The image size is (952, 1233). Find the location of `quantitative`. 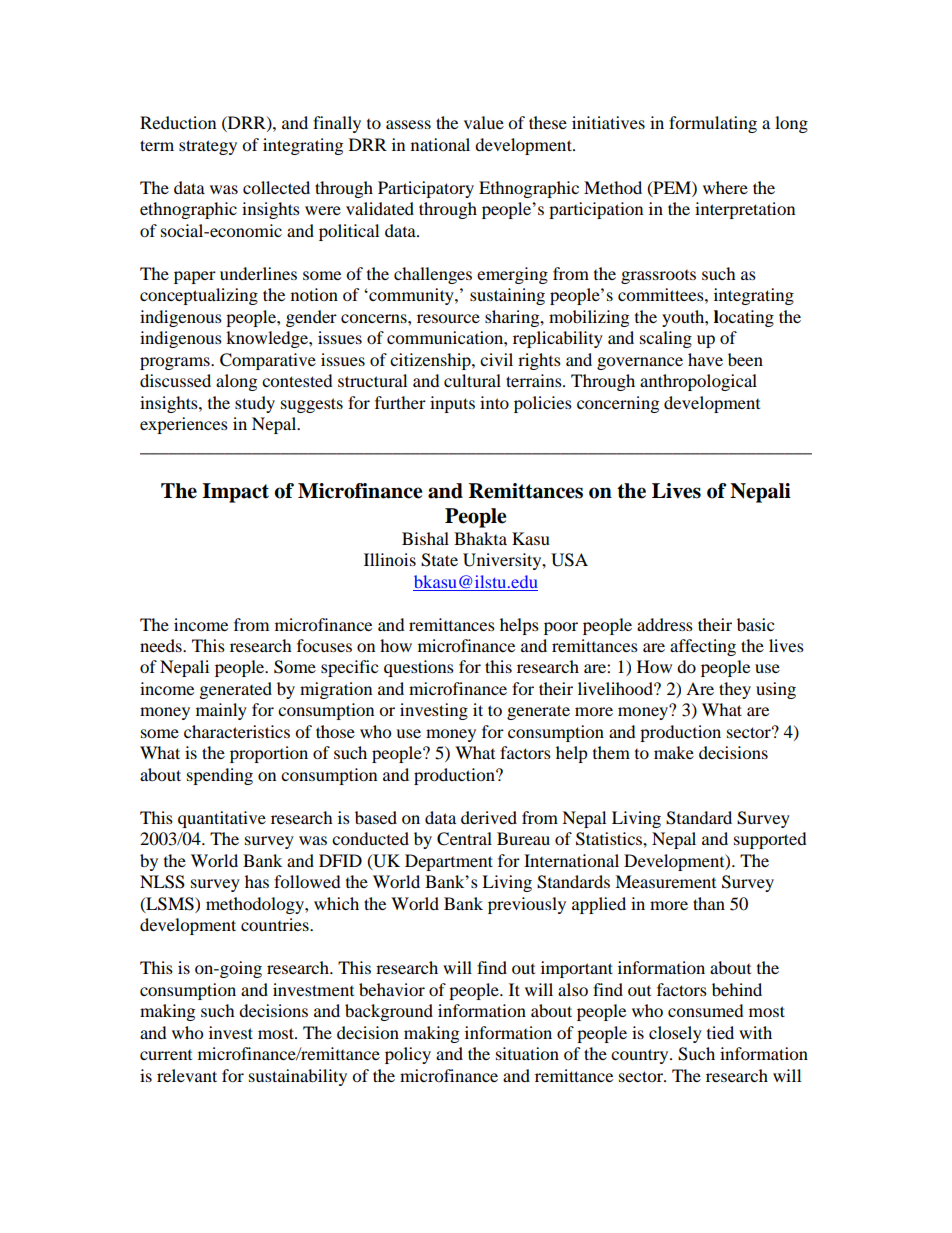

quantitative is located at coordinates (222, 819).
